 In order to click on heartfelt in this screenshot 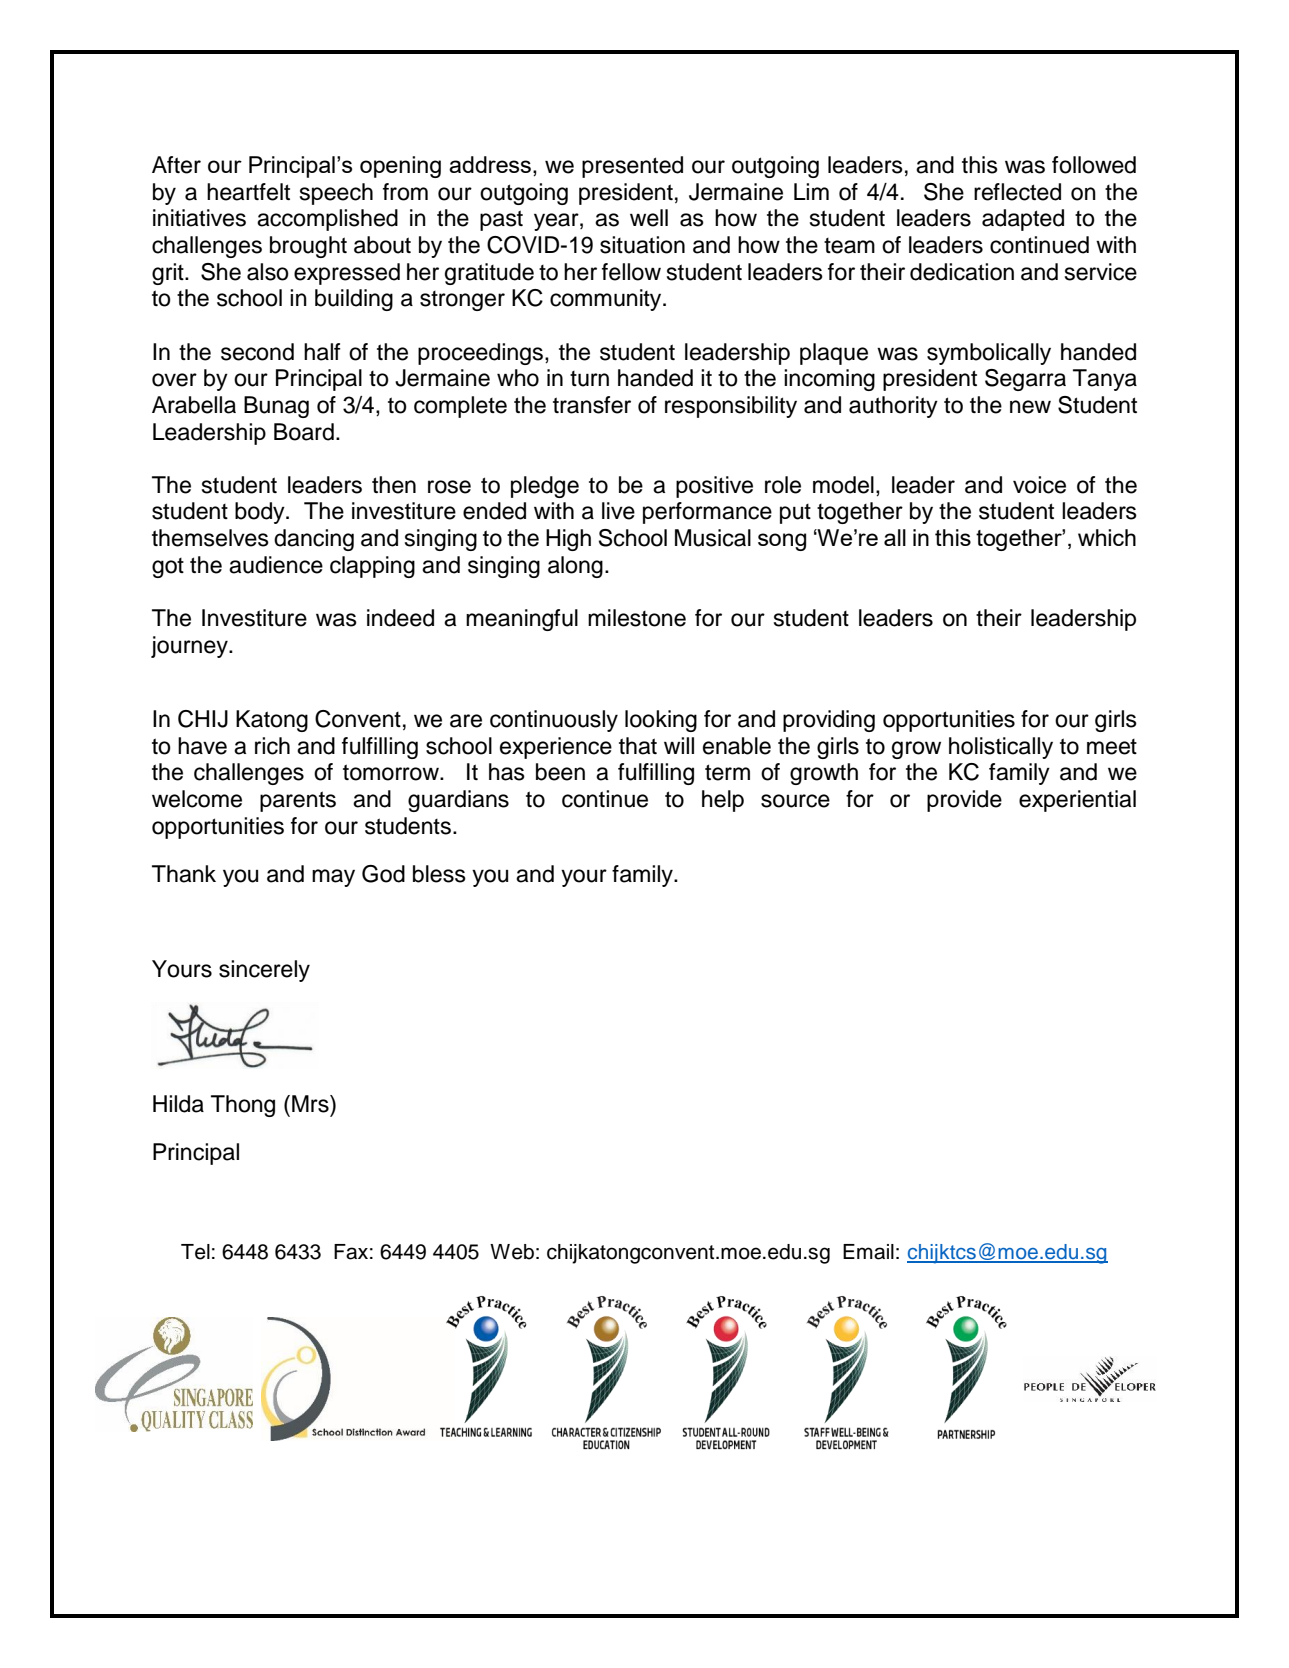, I will do `click(248, 192)`.
